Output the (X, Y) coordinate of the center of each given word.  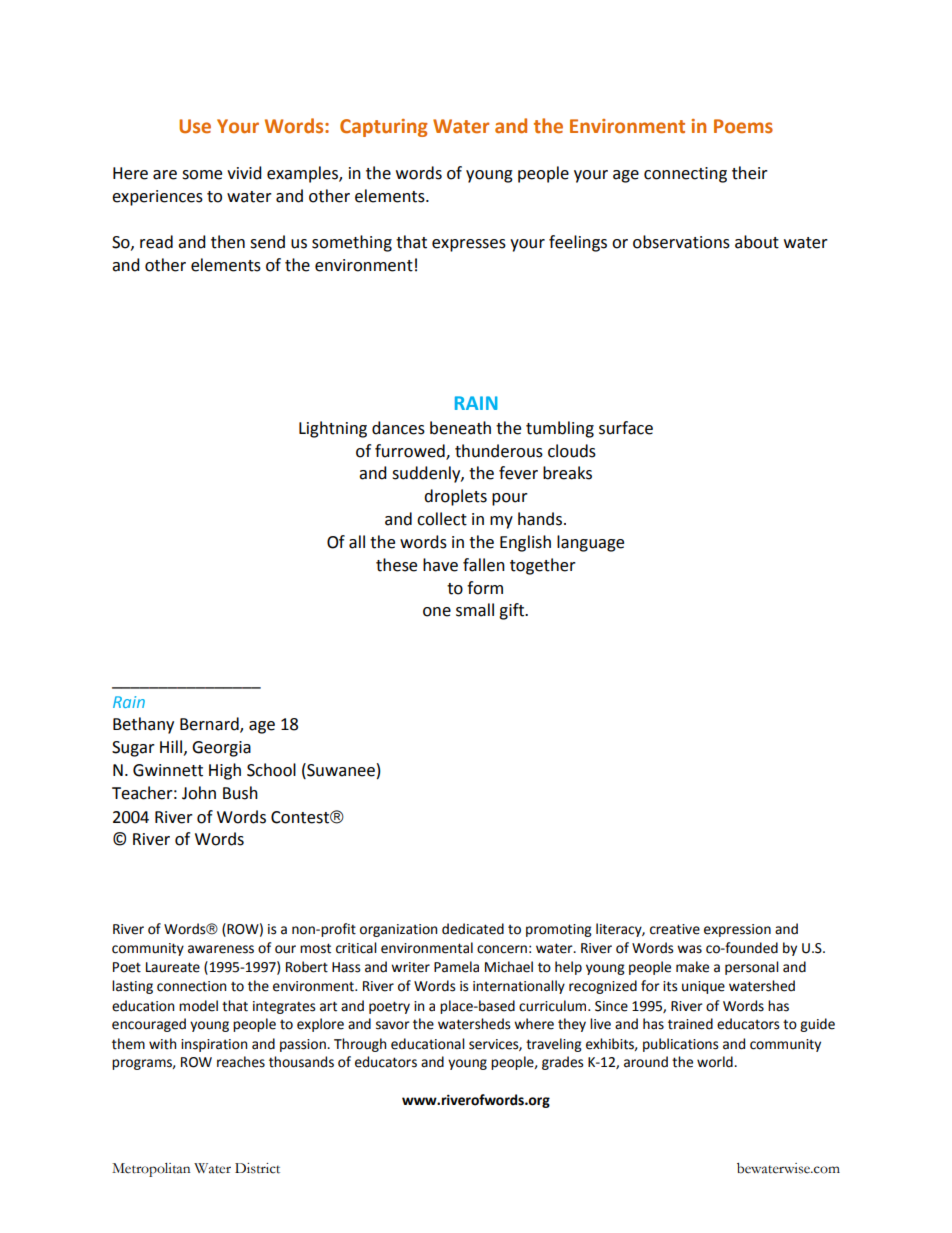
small (475, 610)
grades (562, 1063)
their (750, 173)
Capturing (384, 128)
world (716, 1062)
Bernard (210, 725)
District (257, 1168)
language (590, 543)
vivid (244, 173)
